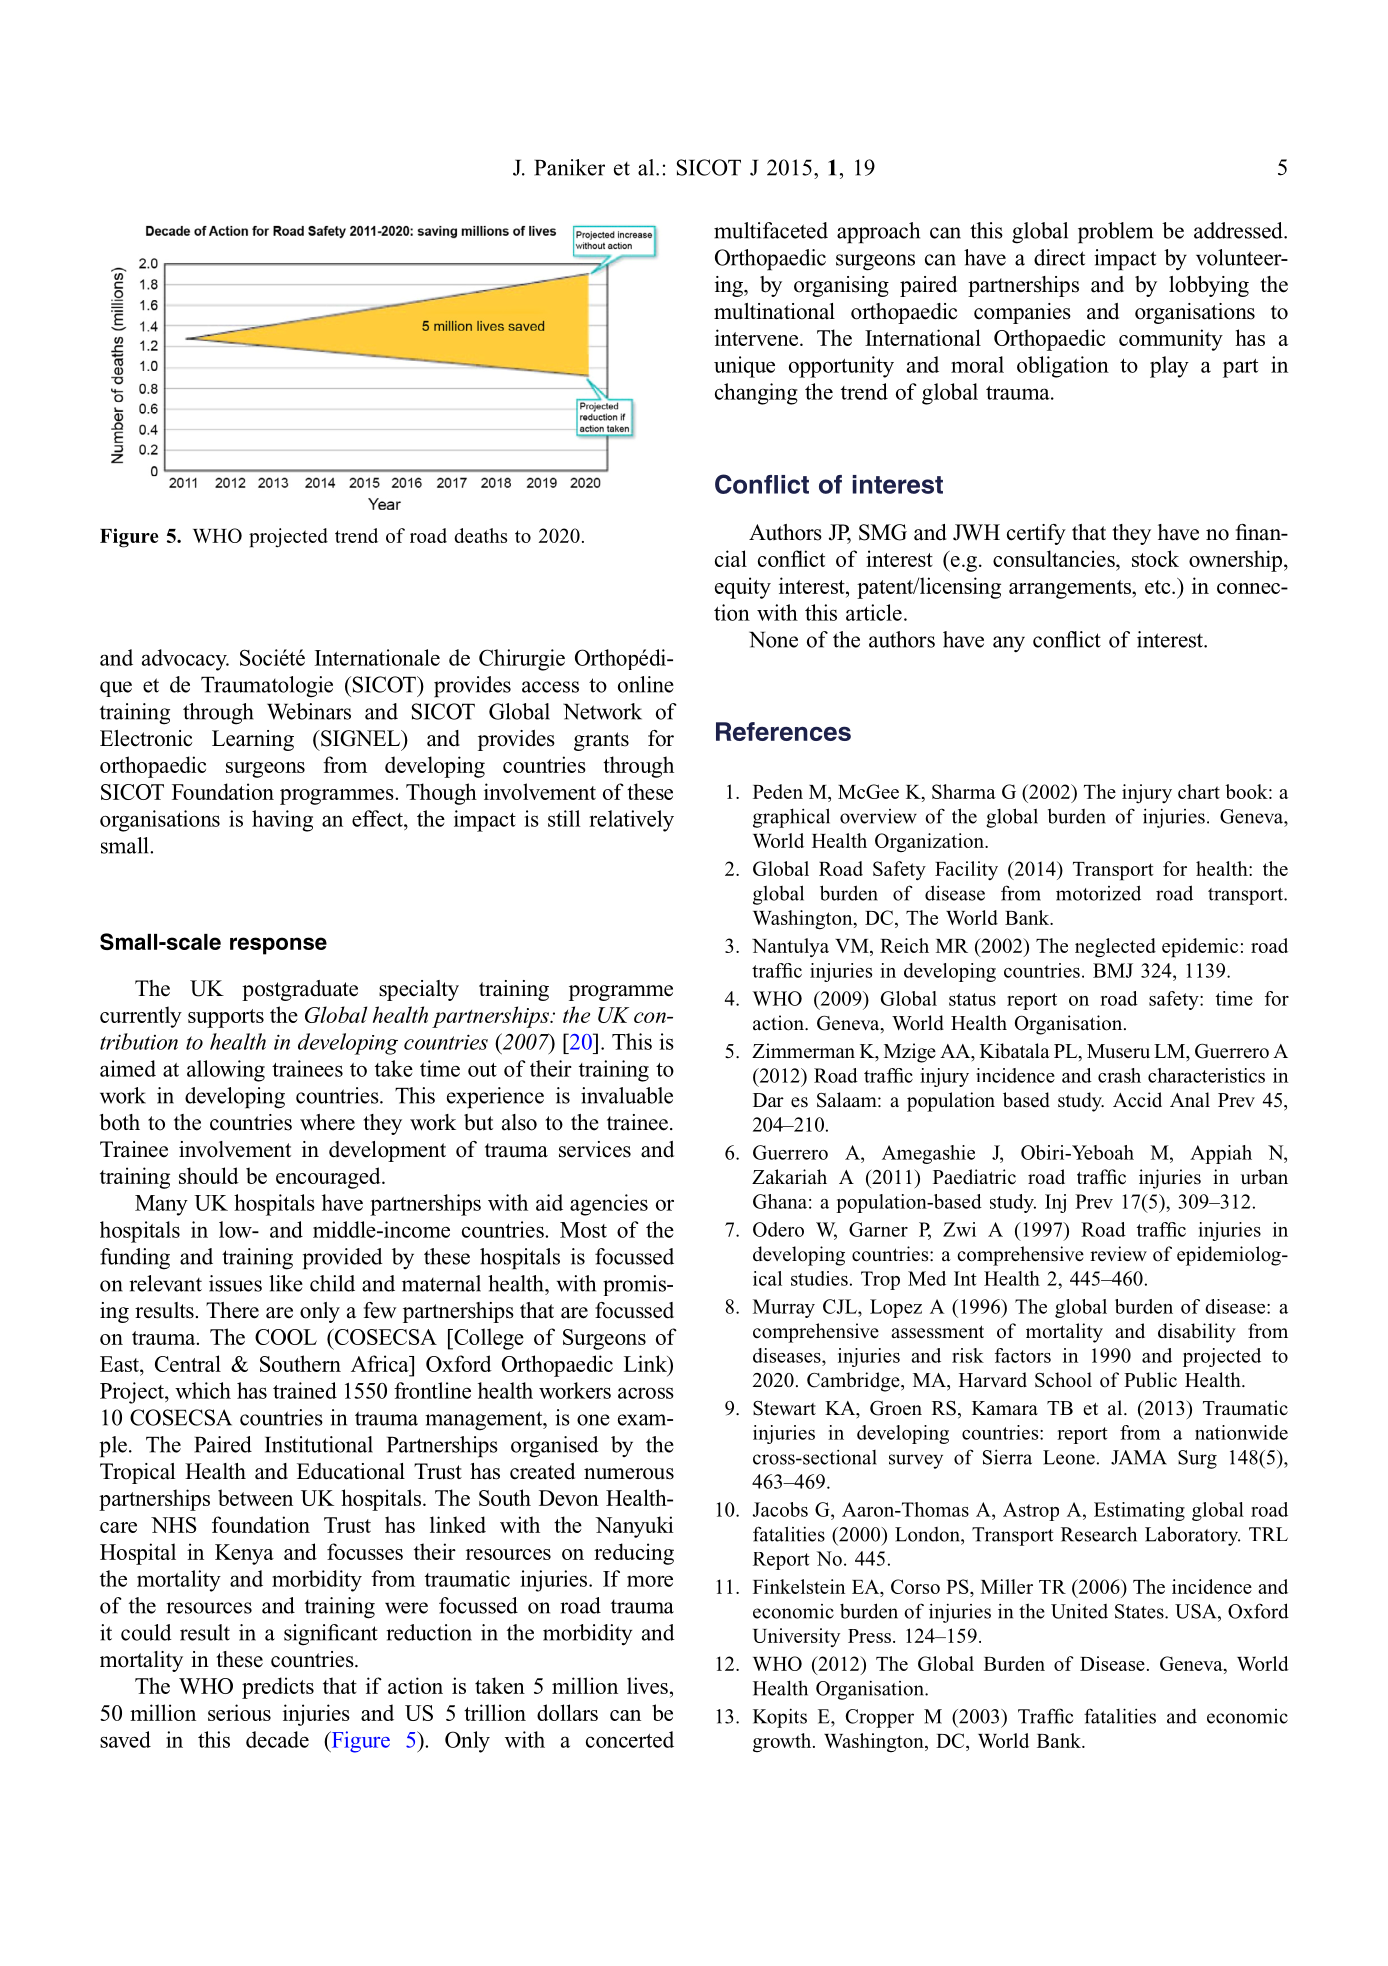 The height and width of the screenshot is (1966, 1388). I want to click on deaths, so click(480, 535).
